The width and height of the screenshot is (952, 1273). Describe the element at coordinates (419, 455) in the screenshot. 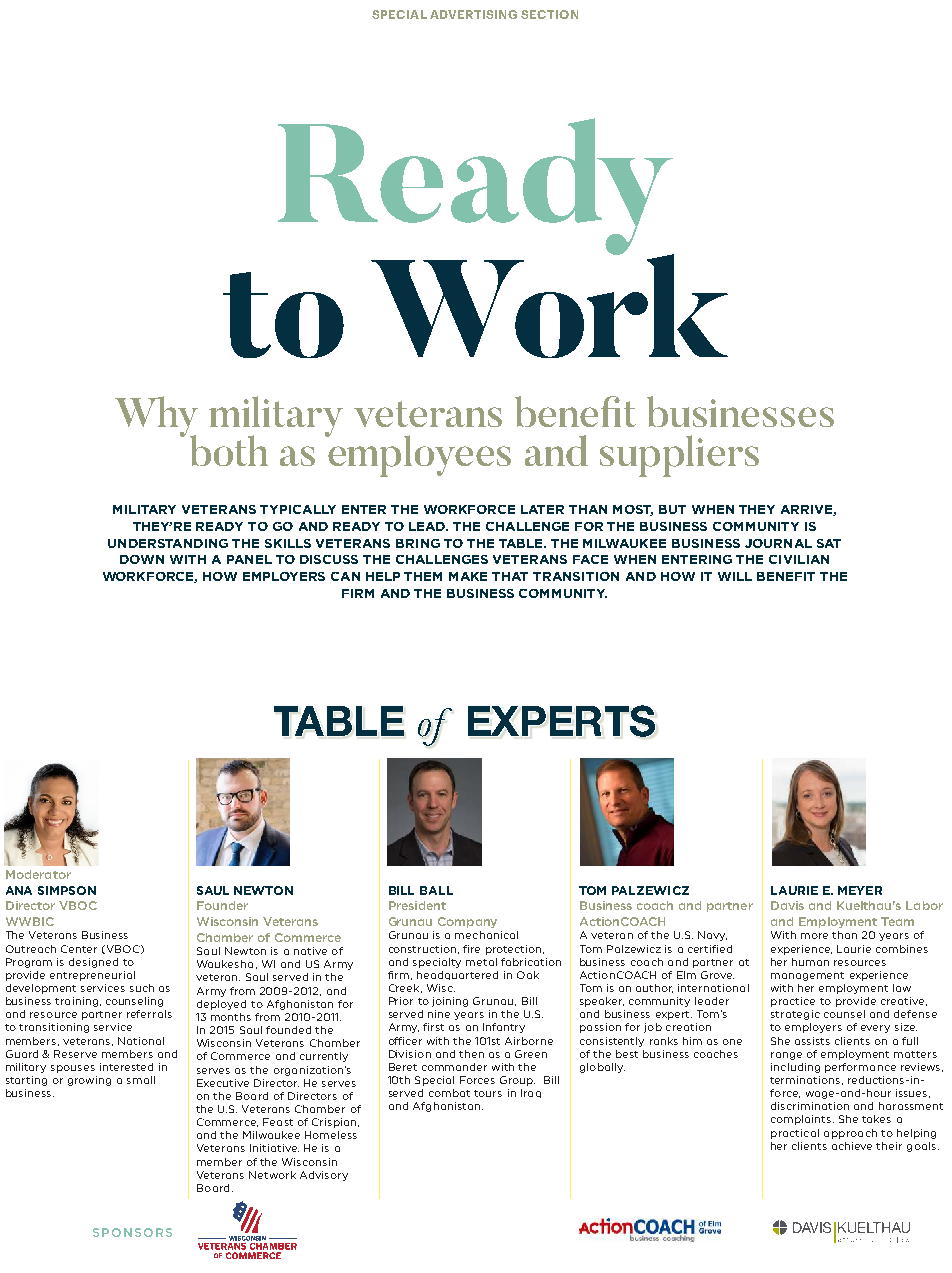

I see `employees` at that location.
